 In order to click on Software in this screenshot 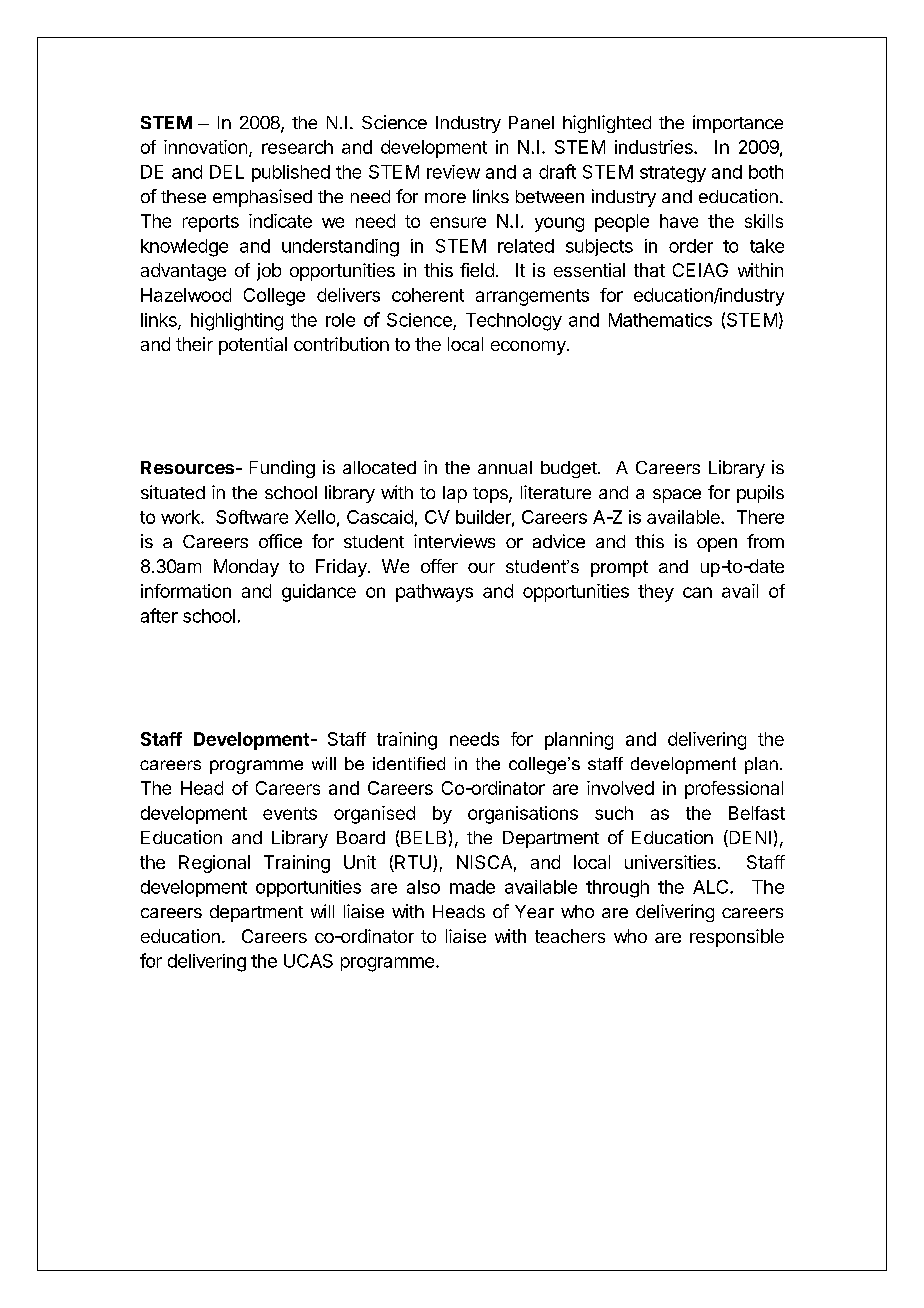, I will do `click(252, 517)`.
